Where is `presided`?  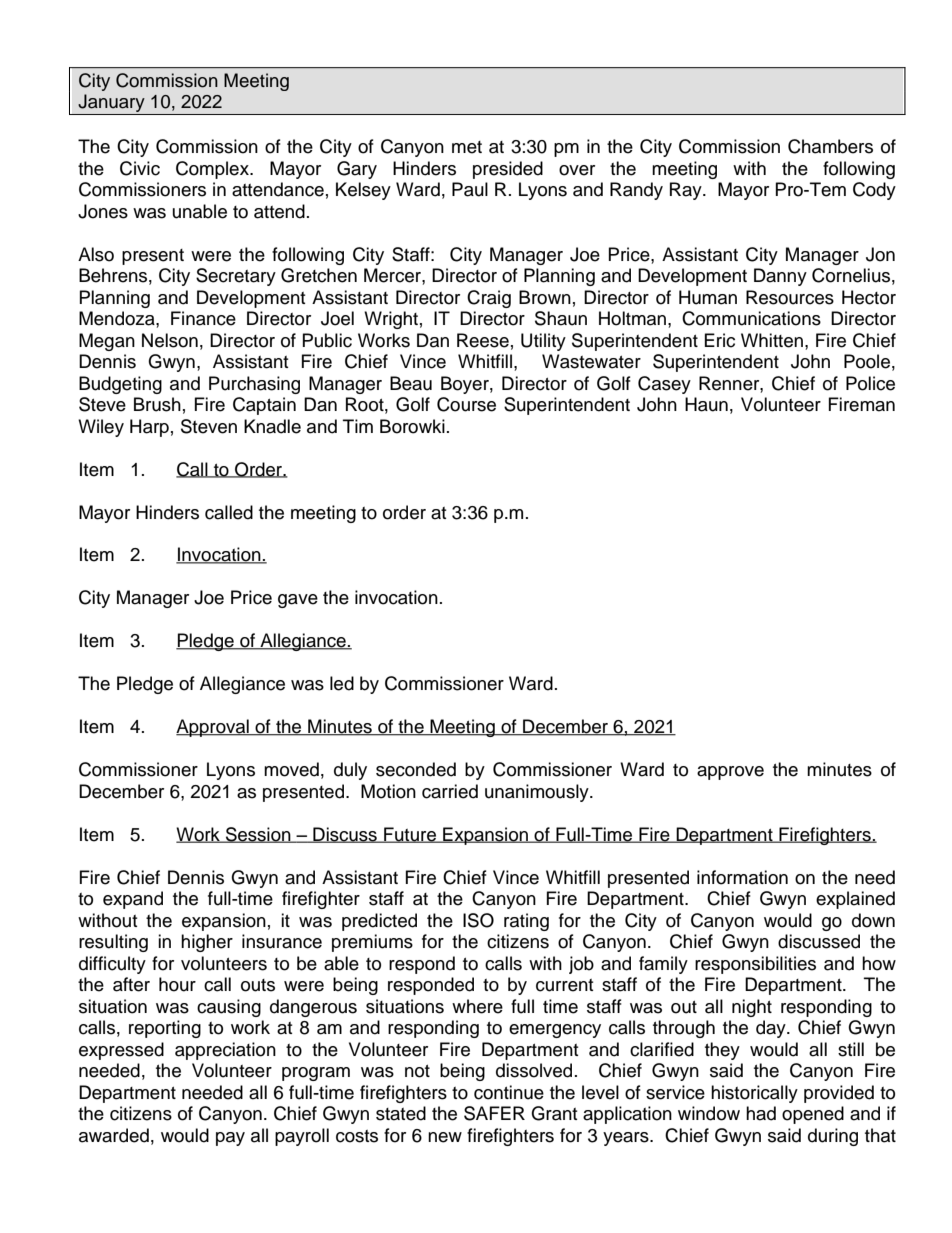
presided is located at coordinates (508, 170).
